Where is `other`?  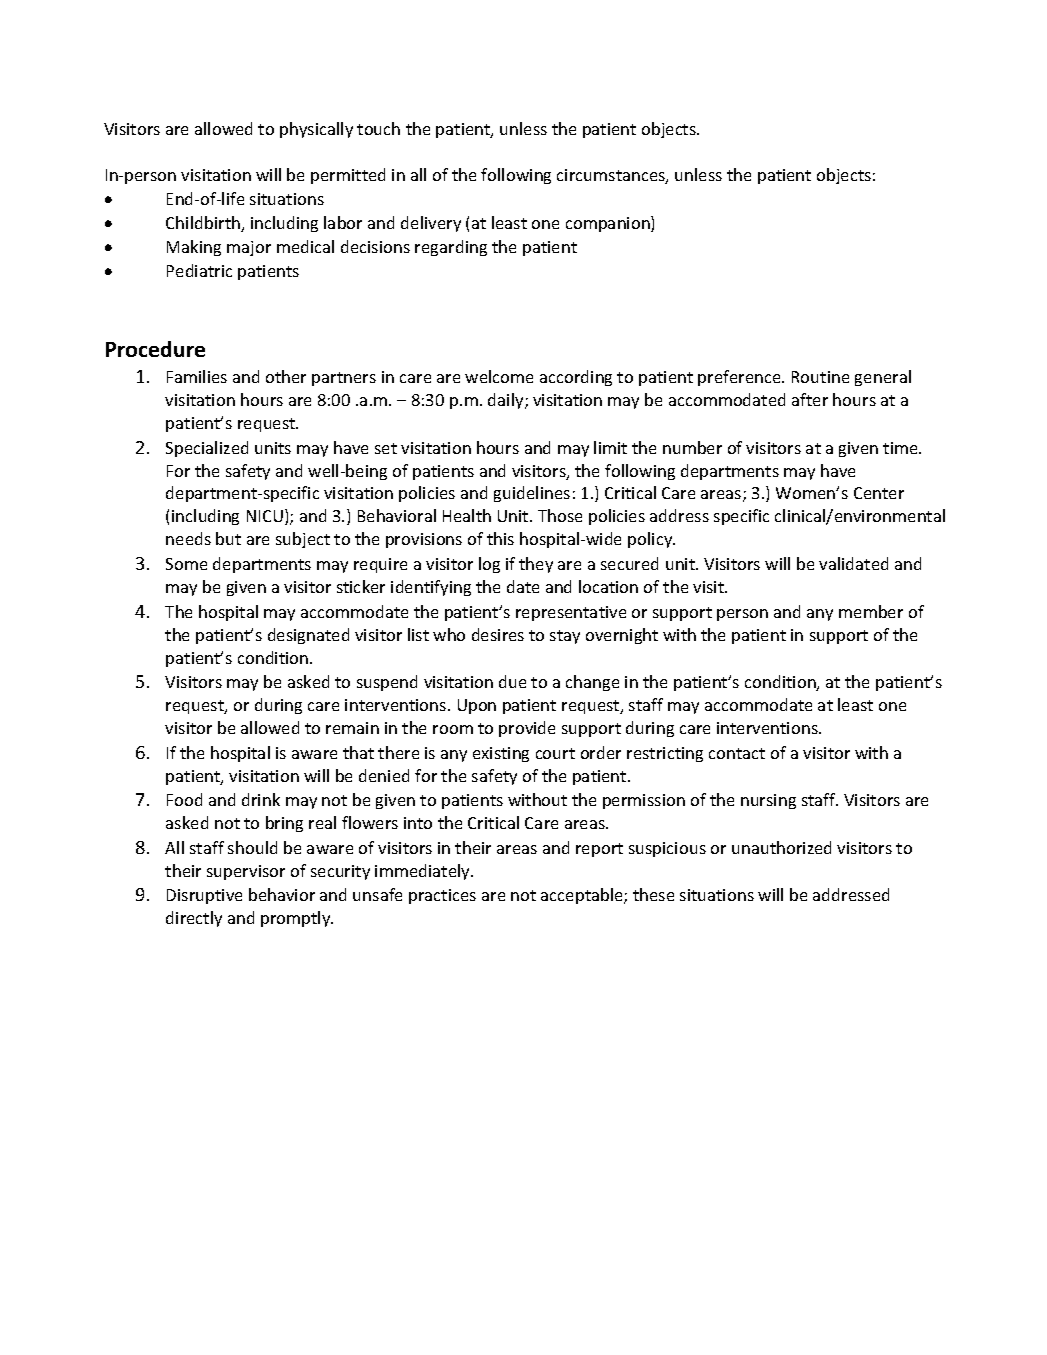
other is located at coordinates (286, 376).
